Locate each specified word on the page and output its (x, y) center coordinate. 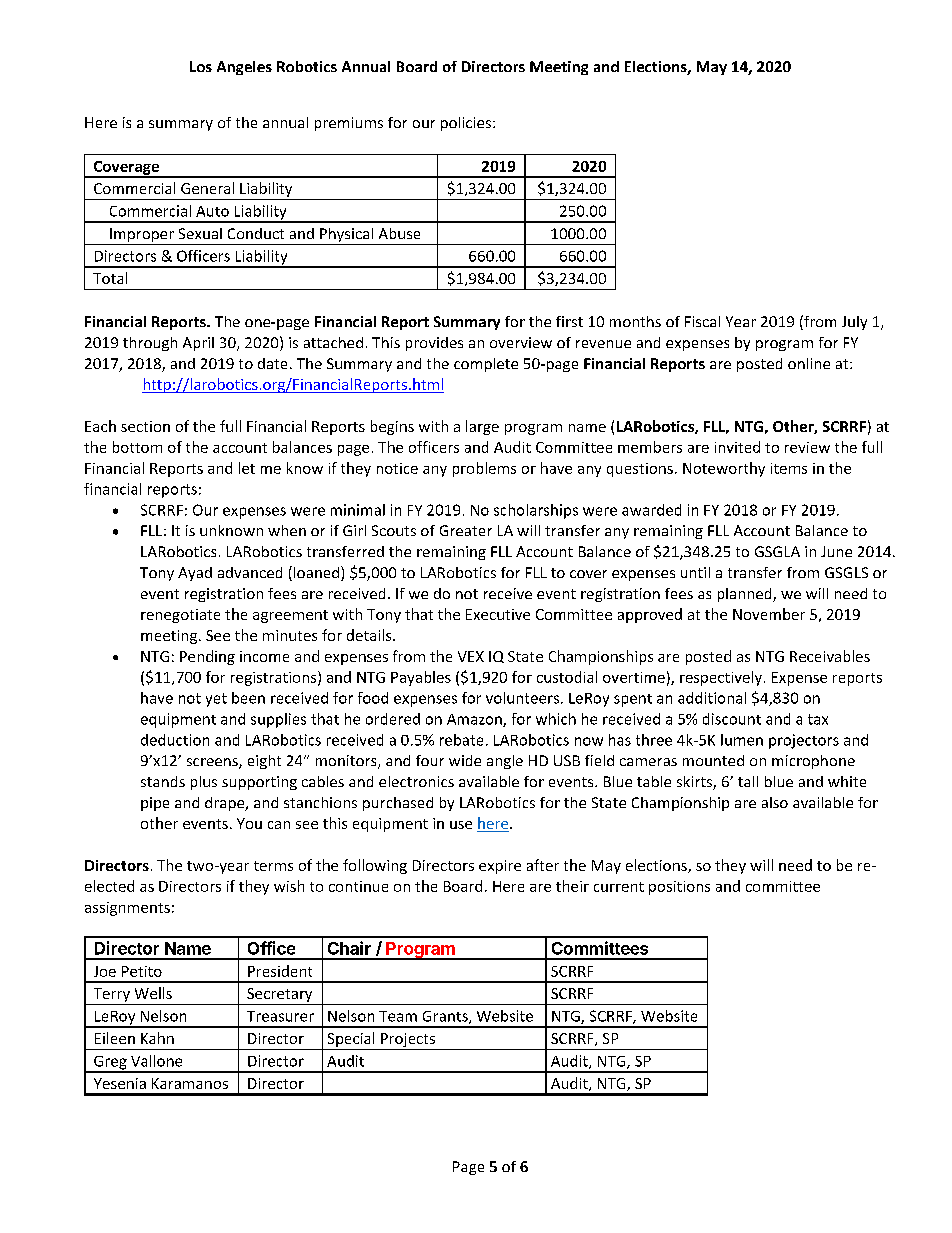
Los (201, 66)
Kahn (157, 1038)
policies (467, 124)
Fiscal (702, 321)
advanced (250, 572)
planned (746, 595)
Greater (466, 530)
